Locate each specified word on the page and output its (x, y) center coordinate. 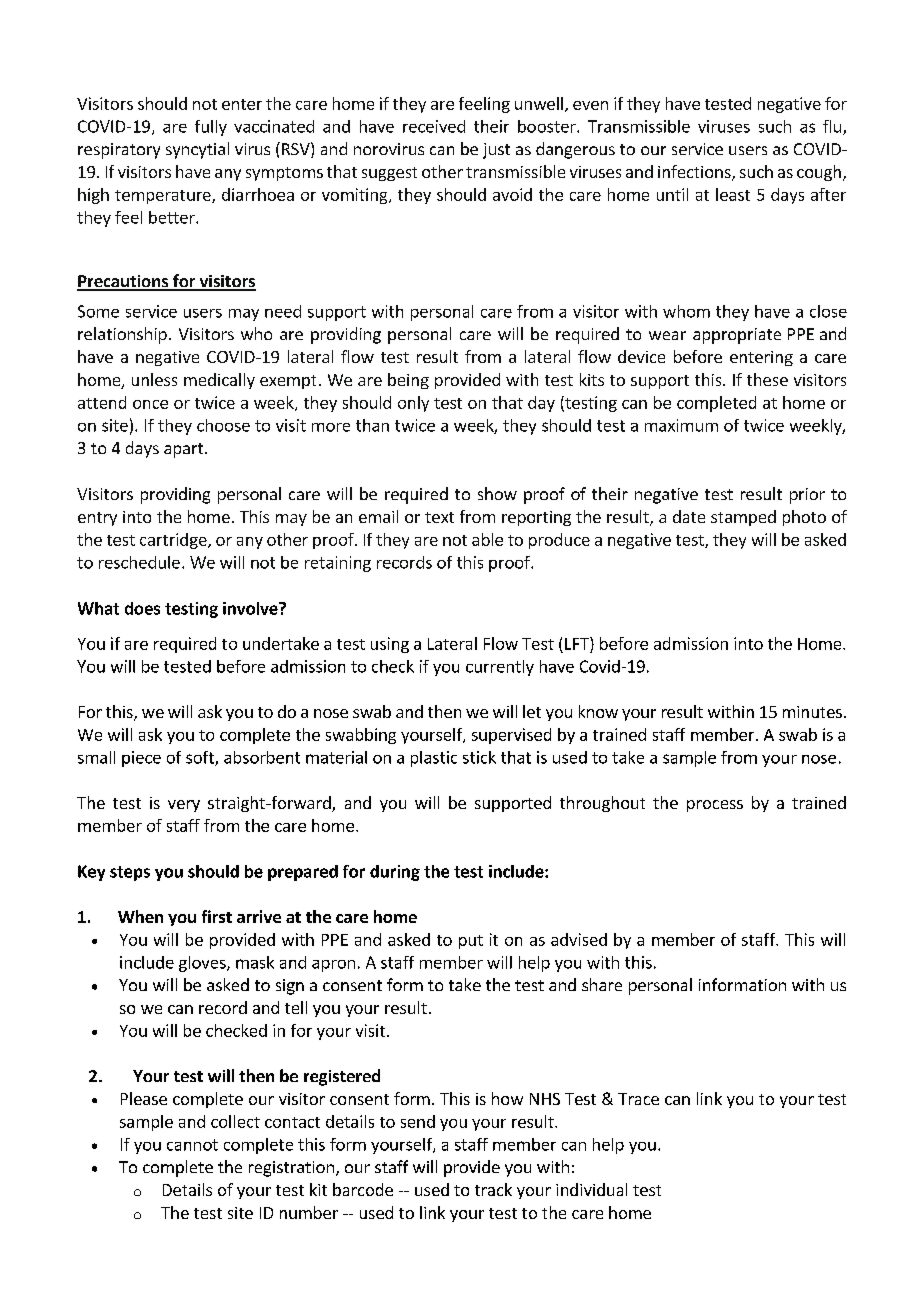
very (184, 806)
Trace (638, 1099)
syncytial (197, 150)
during (395, 873)
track (493, 1189)
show (497, 493)
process (715, 806)
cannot (192, 1145)
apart (185, 450)
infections (695, 173)
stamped (743, 518)
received (434, 126)
